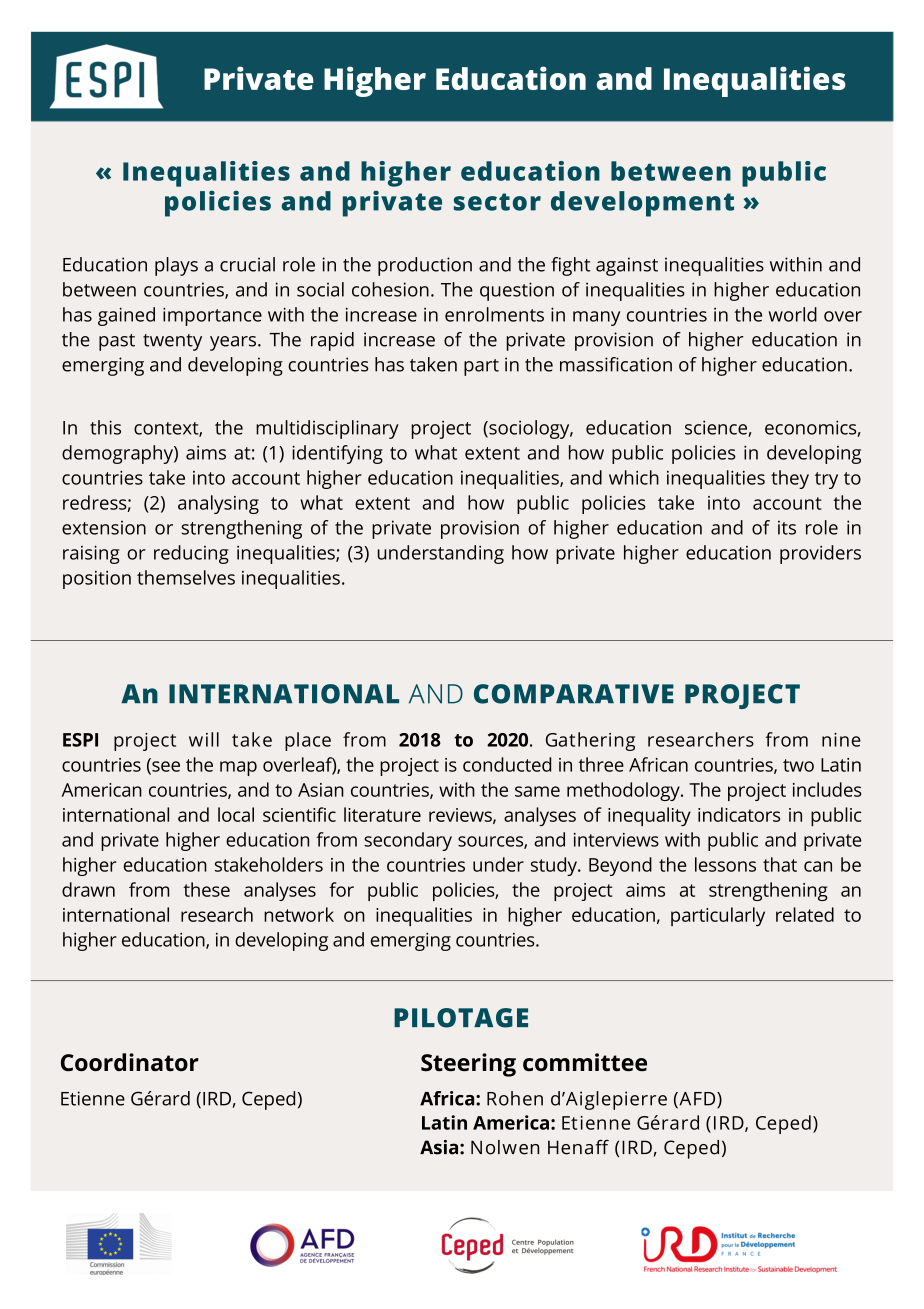 This screenshot has width=924, height=1309. Describe the element at coordinates (574, 694) in the screenshot. I see `COMPARATIVE` at that location.
